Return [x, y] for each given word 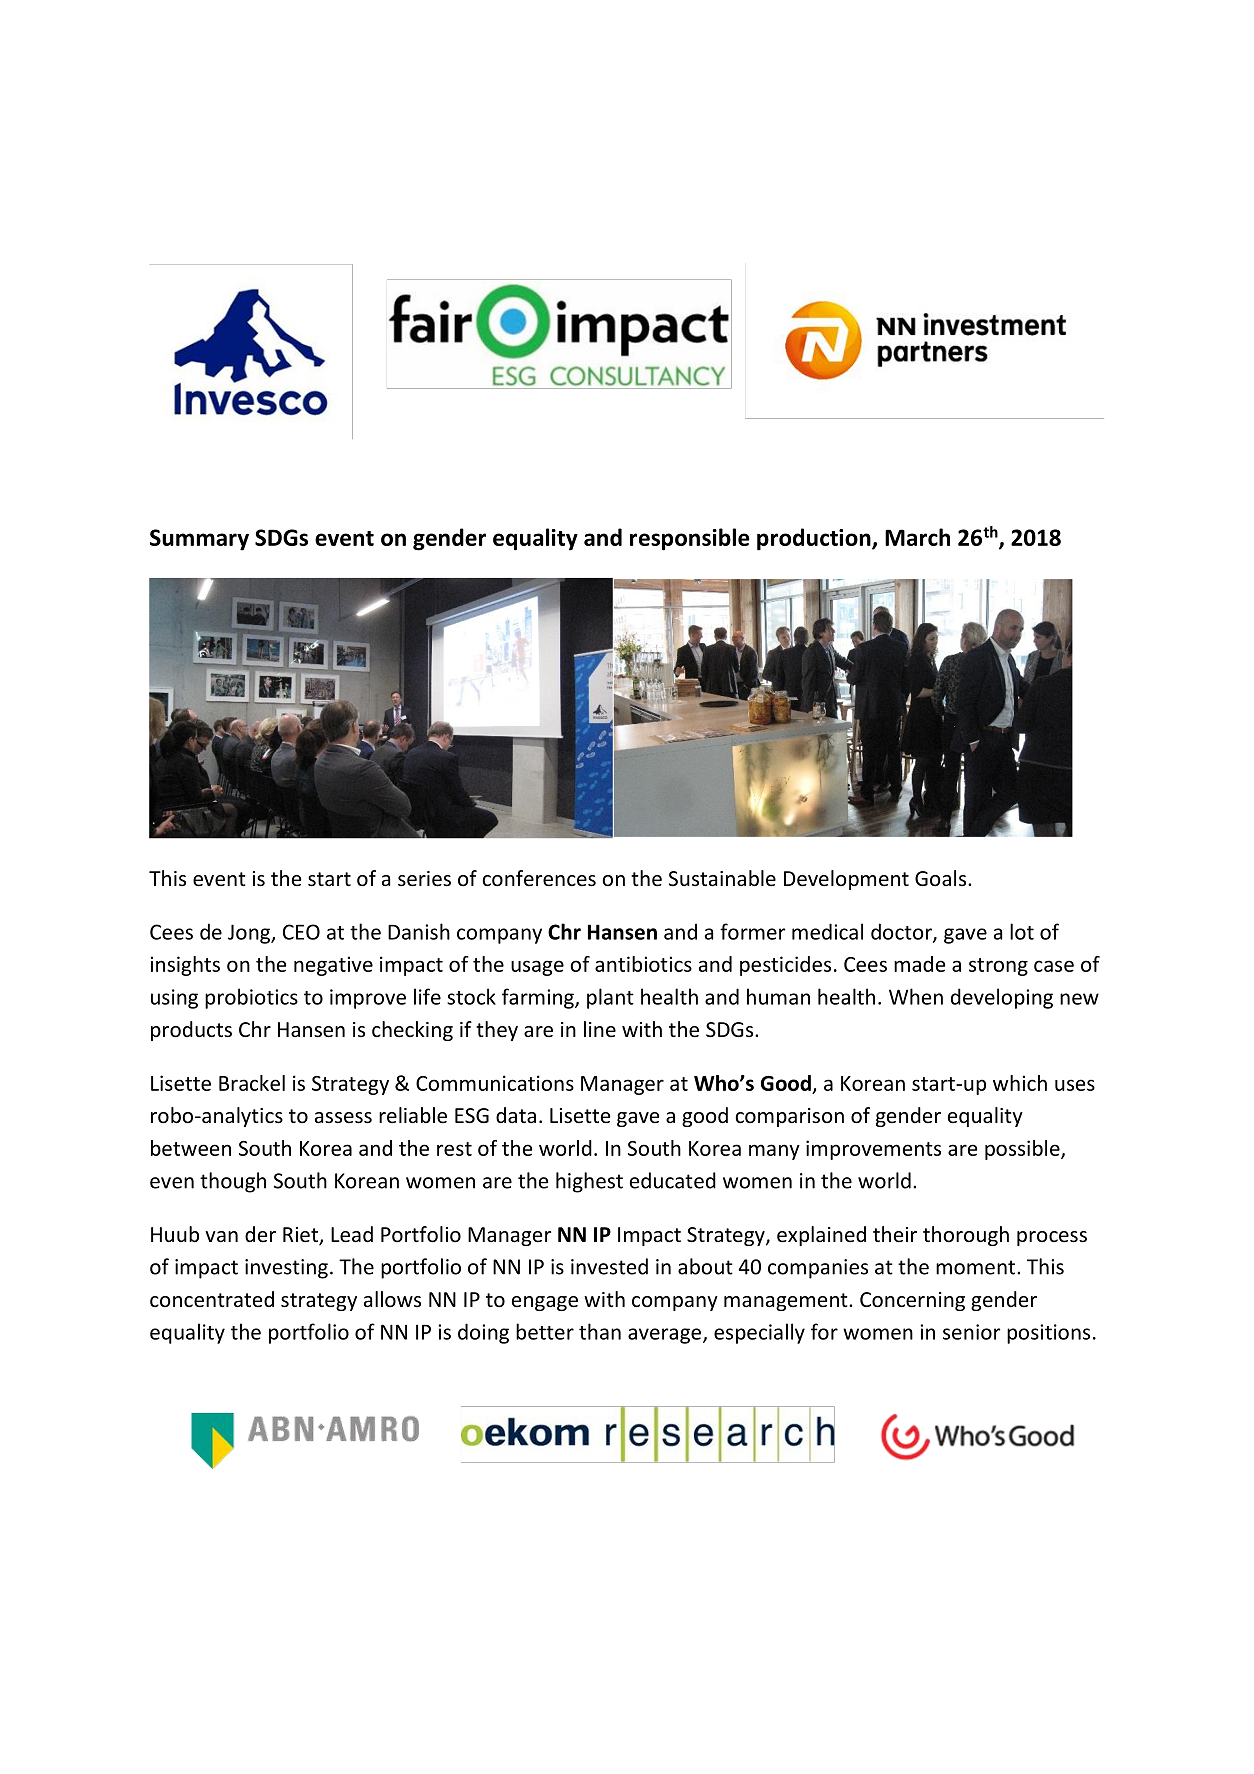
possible [1023, 1150]
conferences [539, 878]
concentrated [212, 1299]
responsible [690, 539]
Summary [199, 540]
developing [1002, 998]
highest [589, 1182]
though [233, 1182]
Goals [942, 878]
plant [610, 998]
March [917, 537]
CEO [301, 932]
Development [846, 880]
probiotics [251, 998]
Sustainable [722, 878]
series [424, 879]
